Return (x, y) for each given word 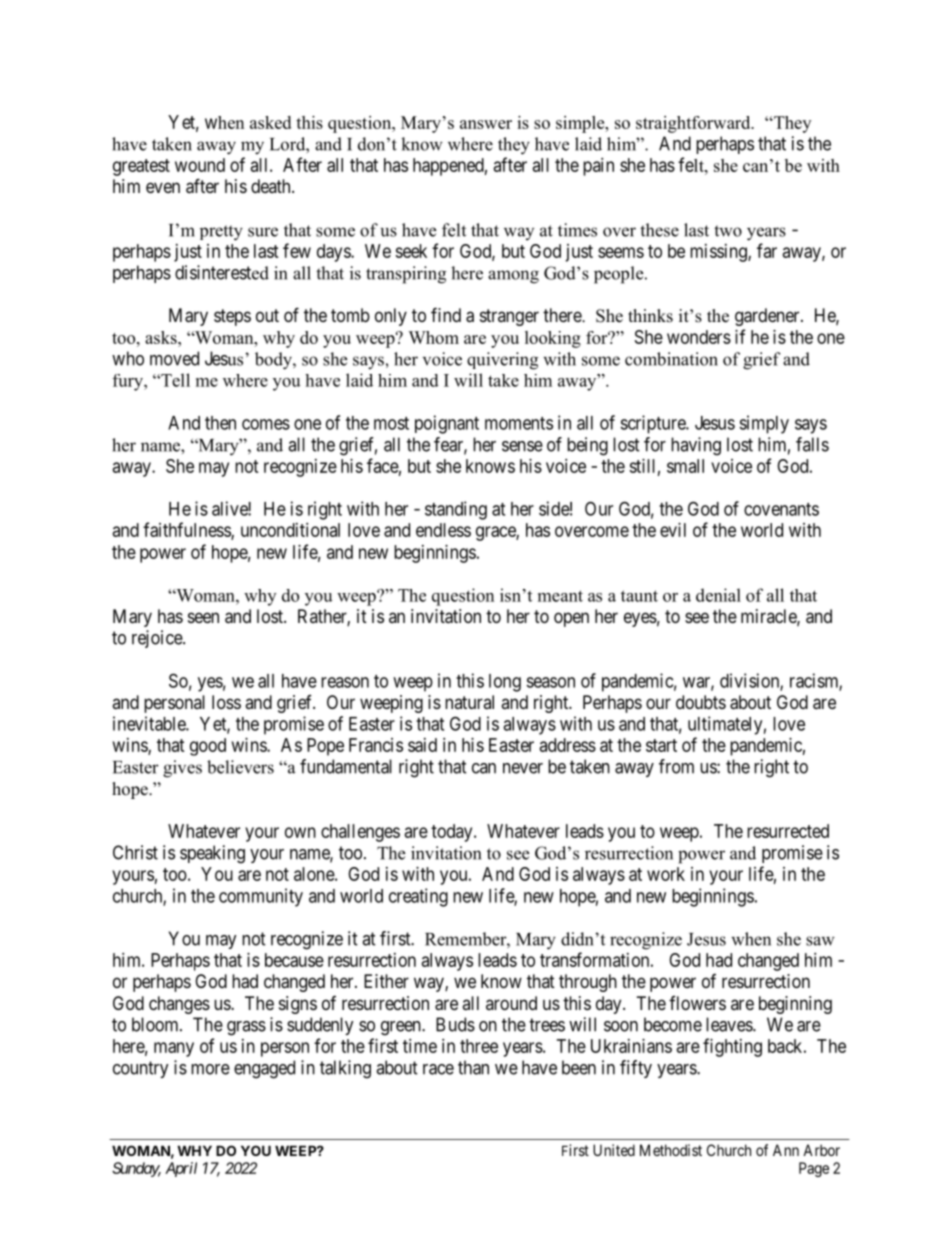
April (181, 1169)
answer (486, 124)
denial (718, 595)
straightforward (694, 124)
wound (200, 165)
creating (418, 897)
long (505, 683)
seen (203, 617)
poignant (447, 424)
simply (764, 424)
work (666, 874)
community (261, 897)
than (473, 1067)
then (220, 423)
